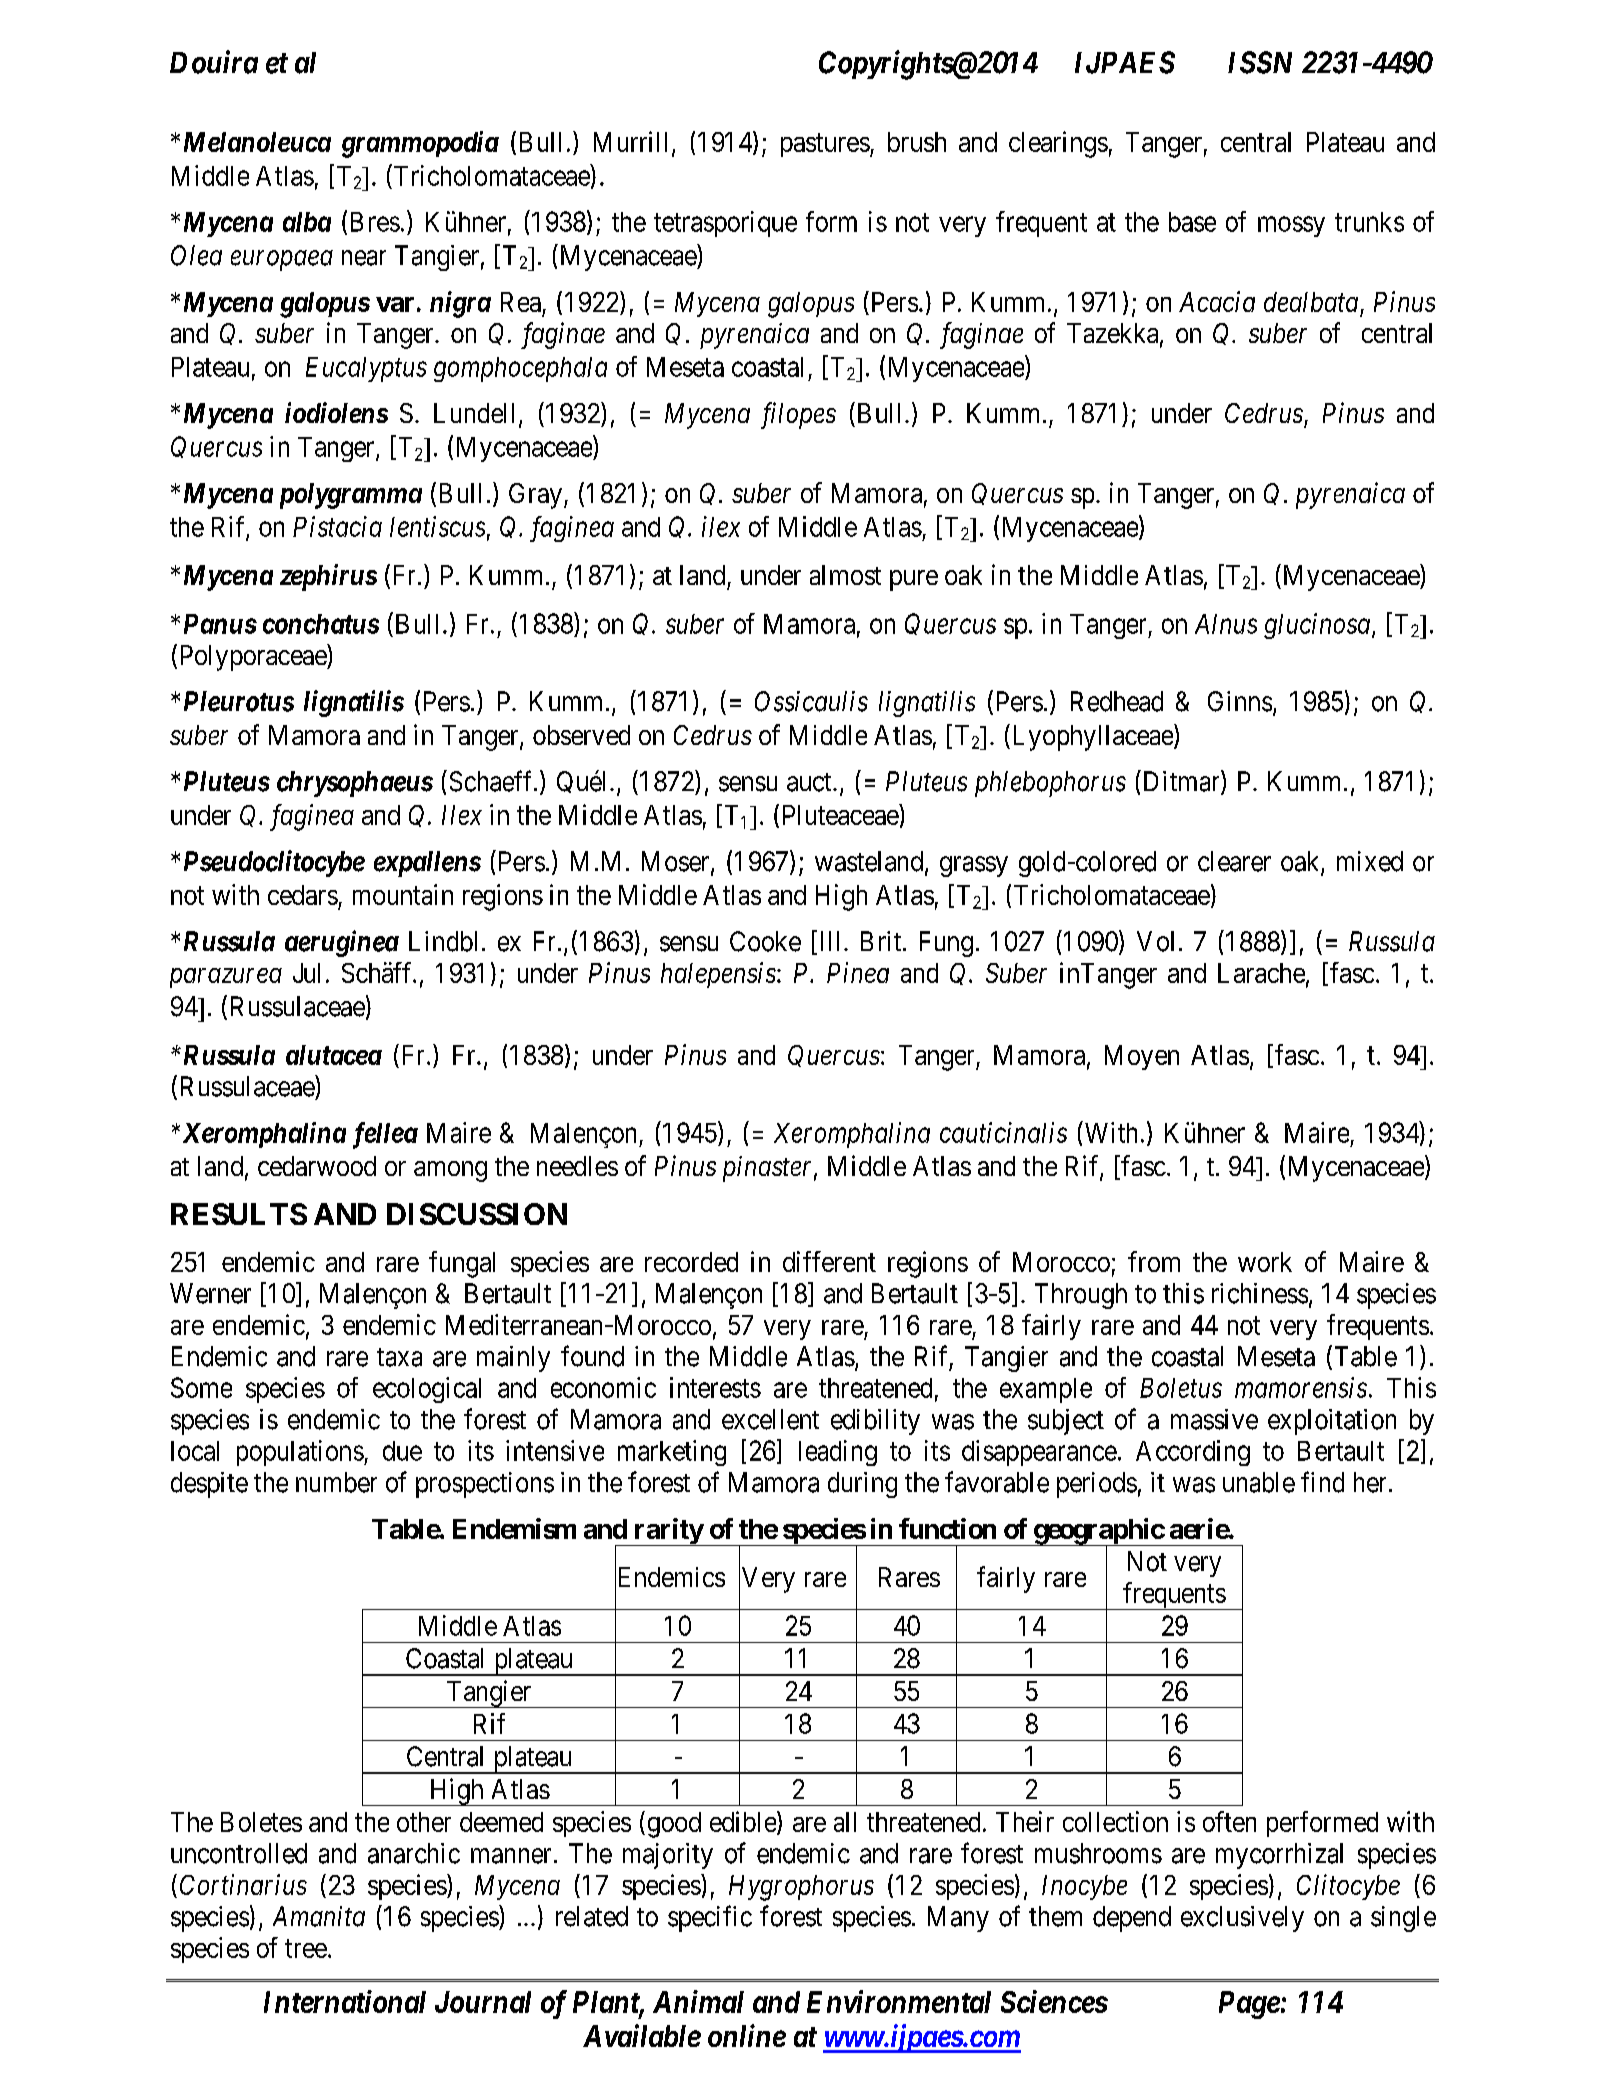 This screenshot has width=1619, height=2095. What do you see at coordinates (375, 222) in the screenshot?
I see `Bres` at bounding box center [375, 222].
